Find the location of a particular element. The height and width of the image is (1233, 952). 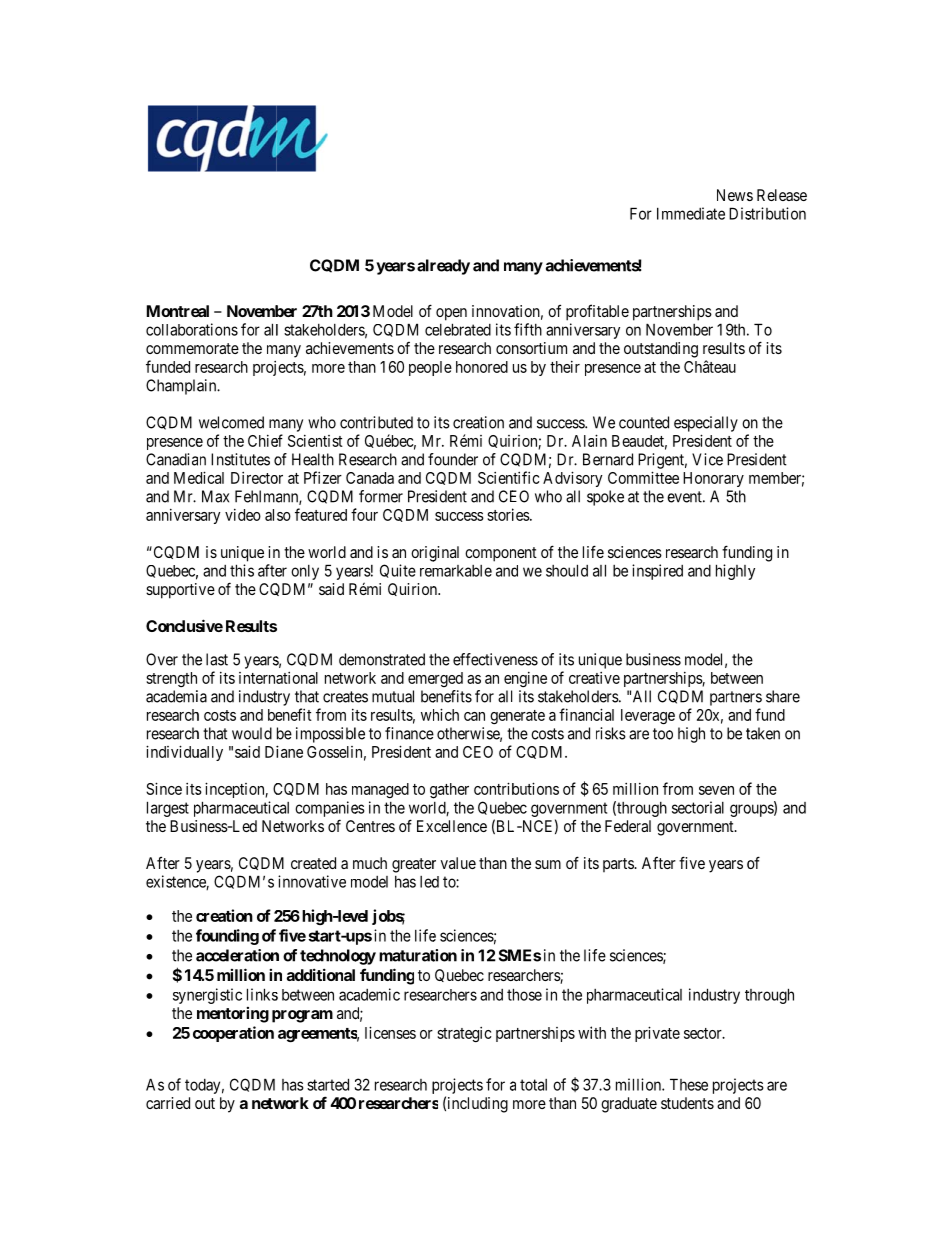

fifth is located at coordinates (528, 329).
